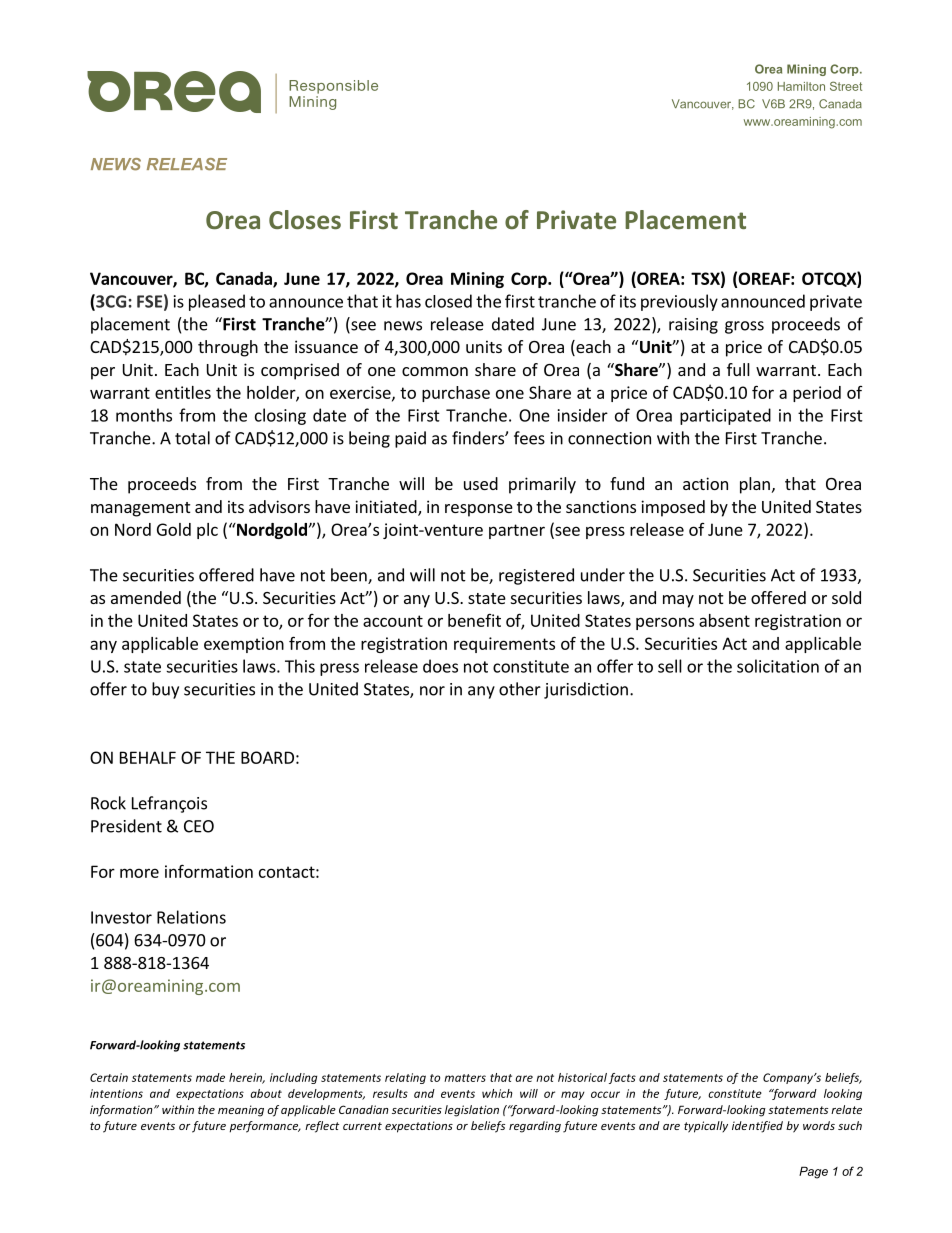  I want to click on absent, so click(724, 620).
